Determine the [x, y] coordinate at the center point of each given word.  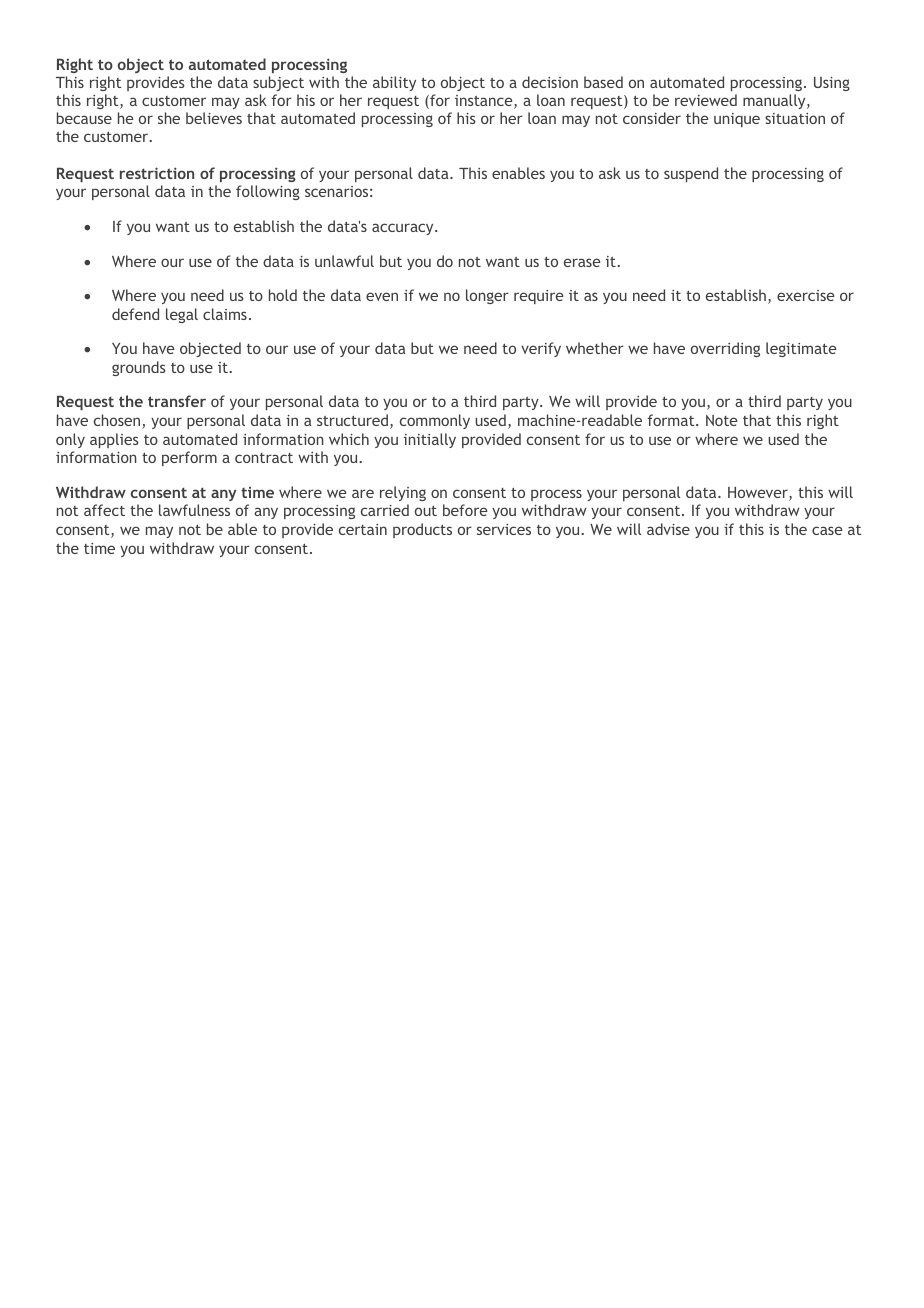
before [465, 510]
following [268, 192]
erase [582, 262]
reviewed [706, 100]
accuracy [404, 229]
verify [541, 349]
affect [104, 510]
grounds [139, 368]
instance [485, 102]
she [169, 118]
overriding [725, 349]
